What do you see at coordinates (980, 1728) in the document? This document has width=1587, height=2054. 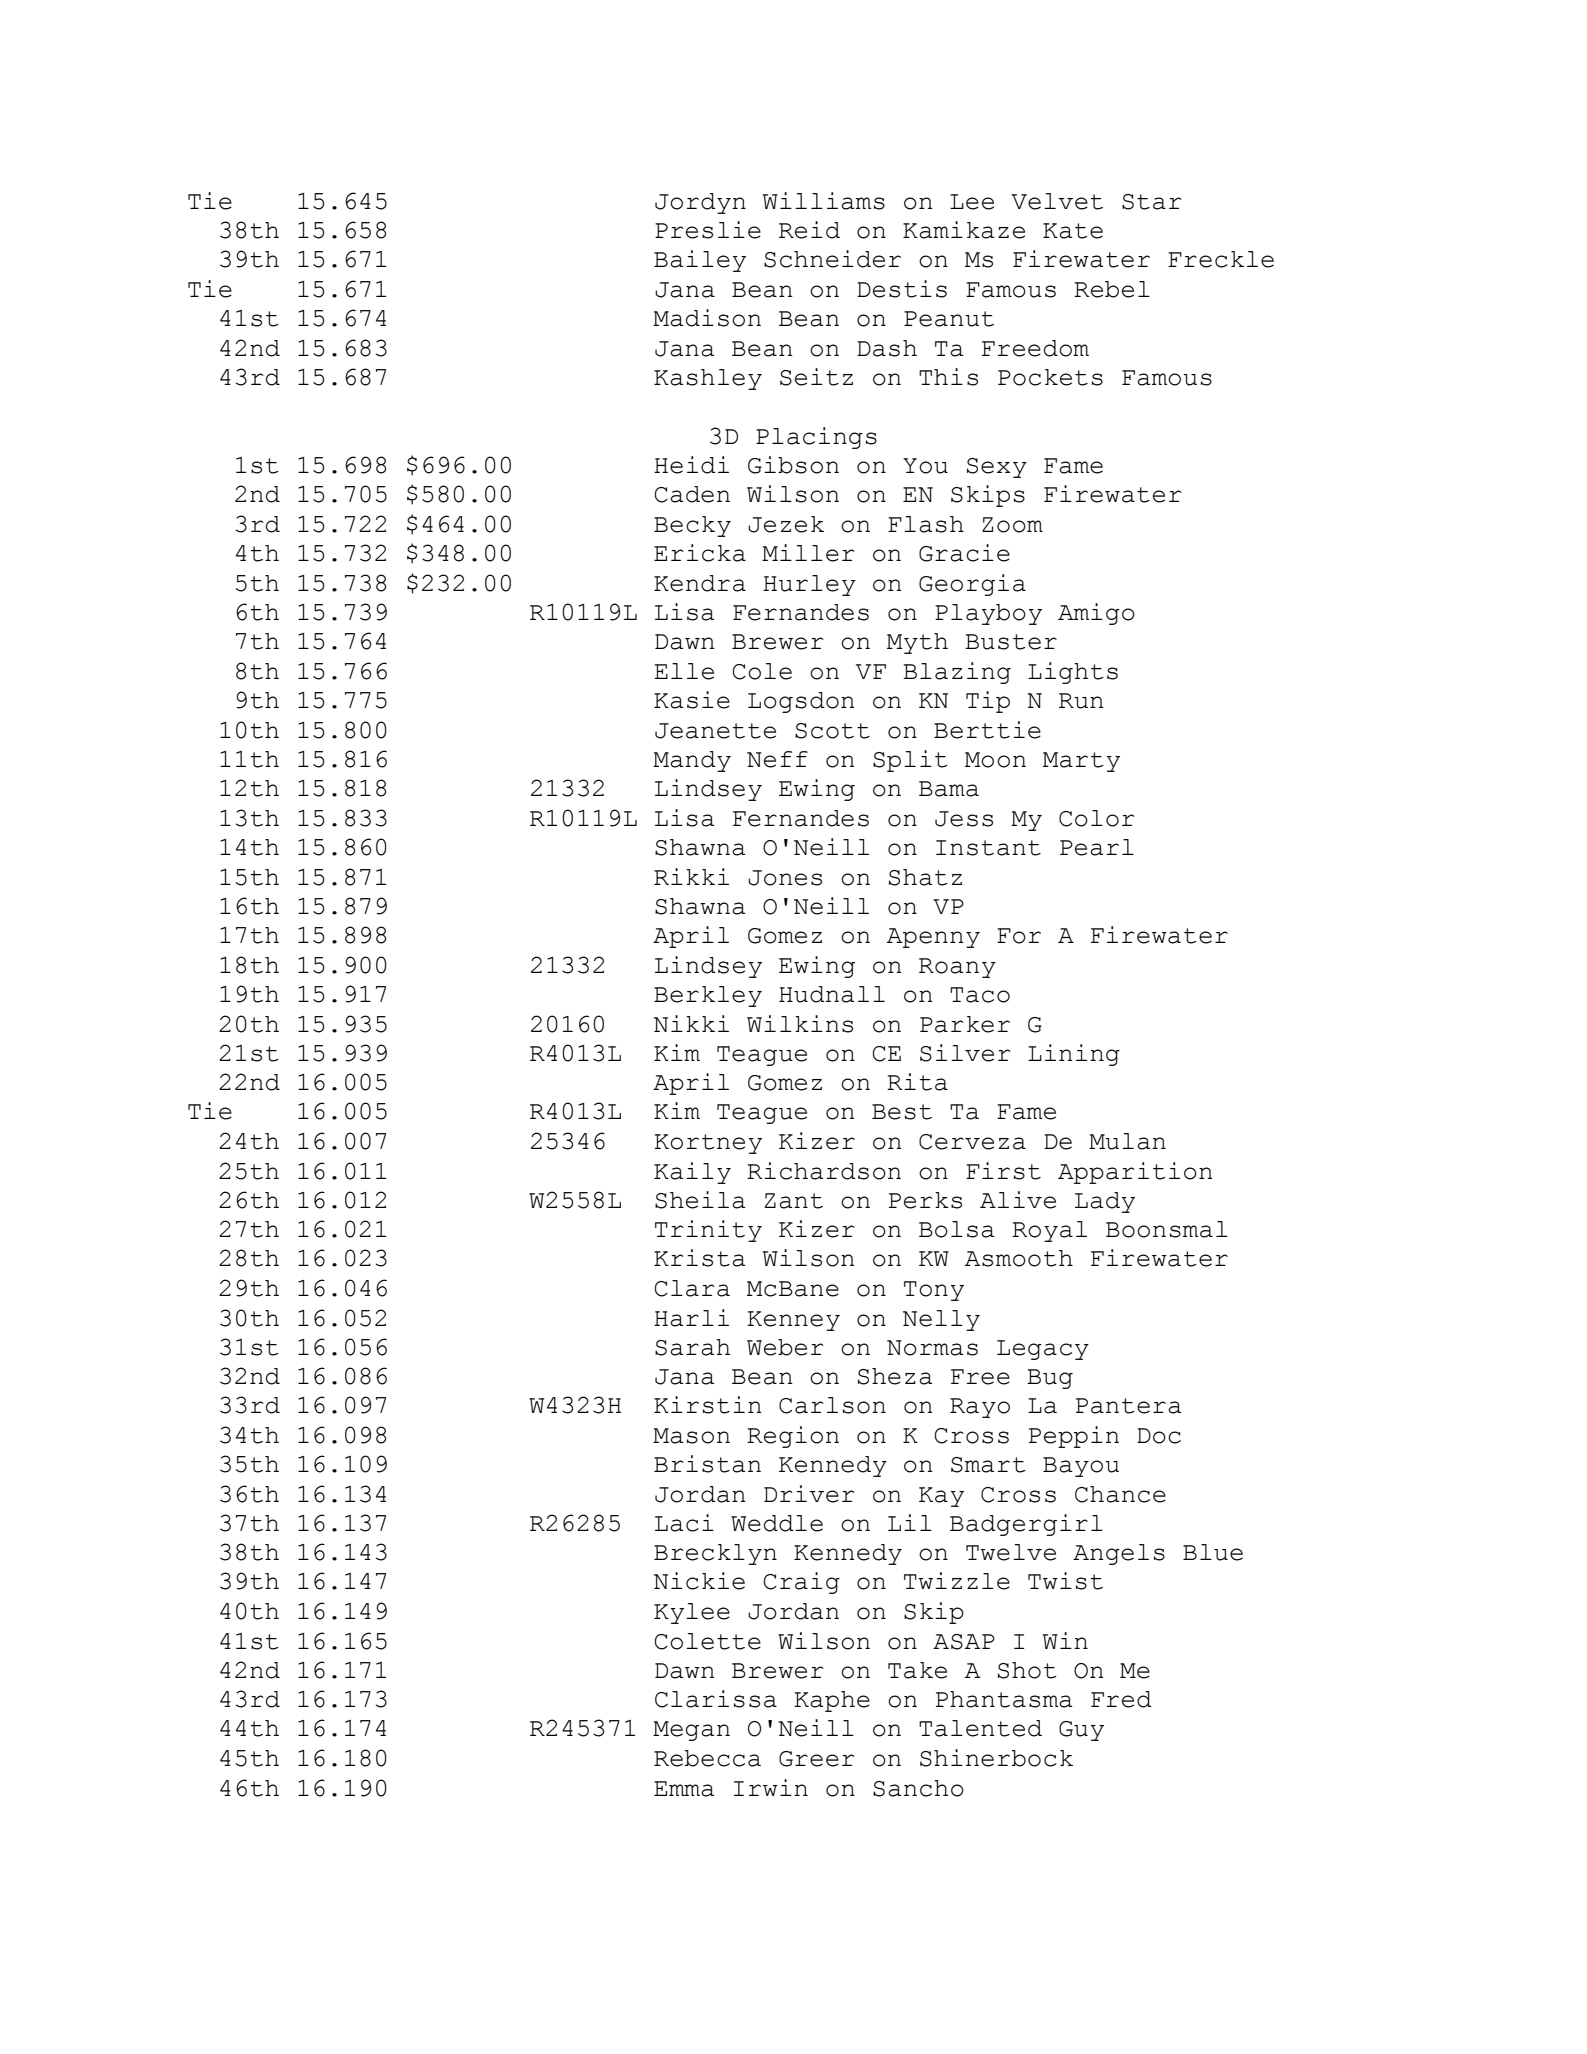 I see `Talented` at bounding box center [980, 1728].
